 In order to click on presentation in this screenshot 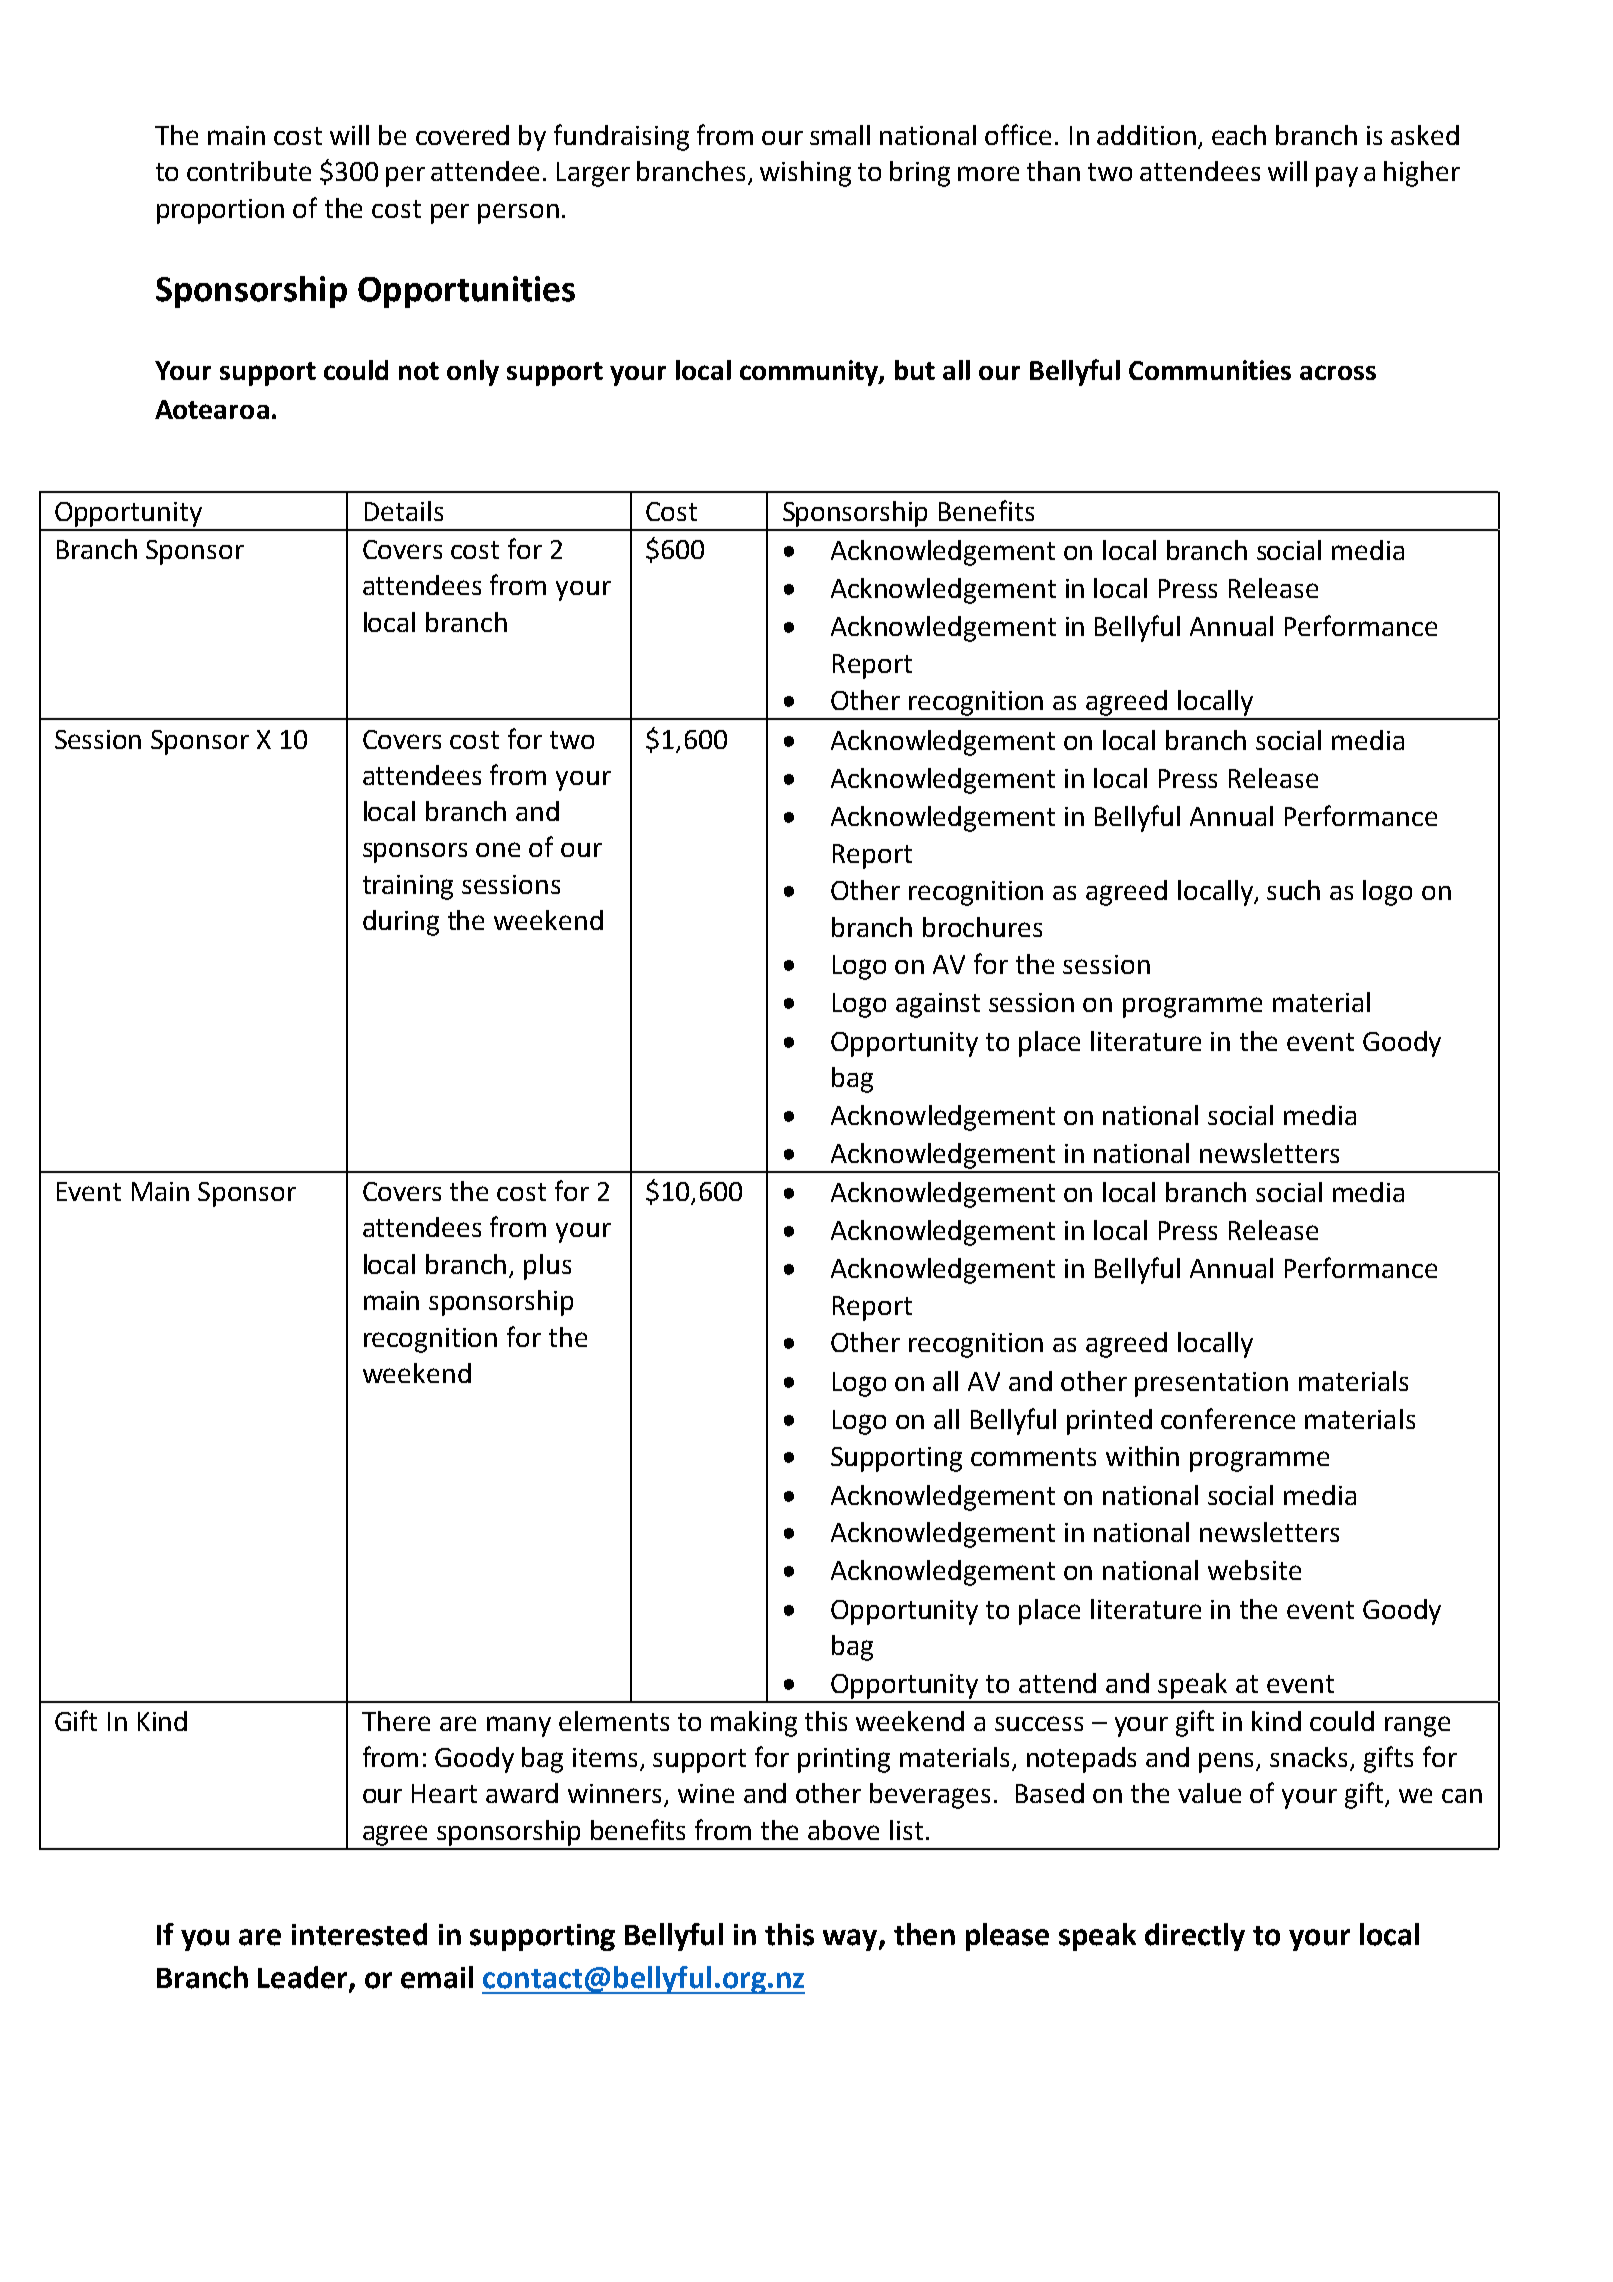, I will do `click(1211, 1384)`.
